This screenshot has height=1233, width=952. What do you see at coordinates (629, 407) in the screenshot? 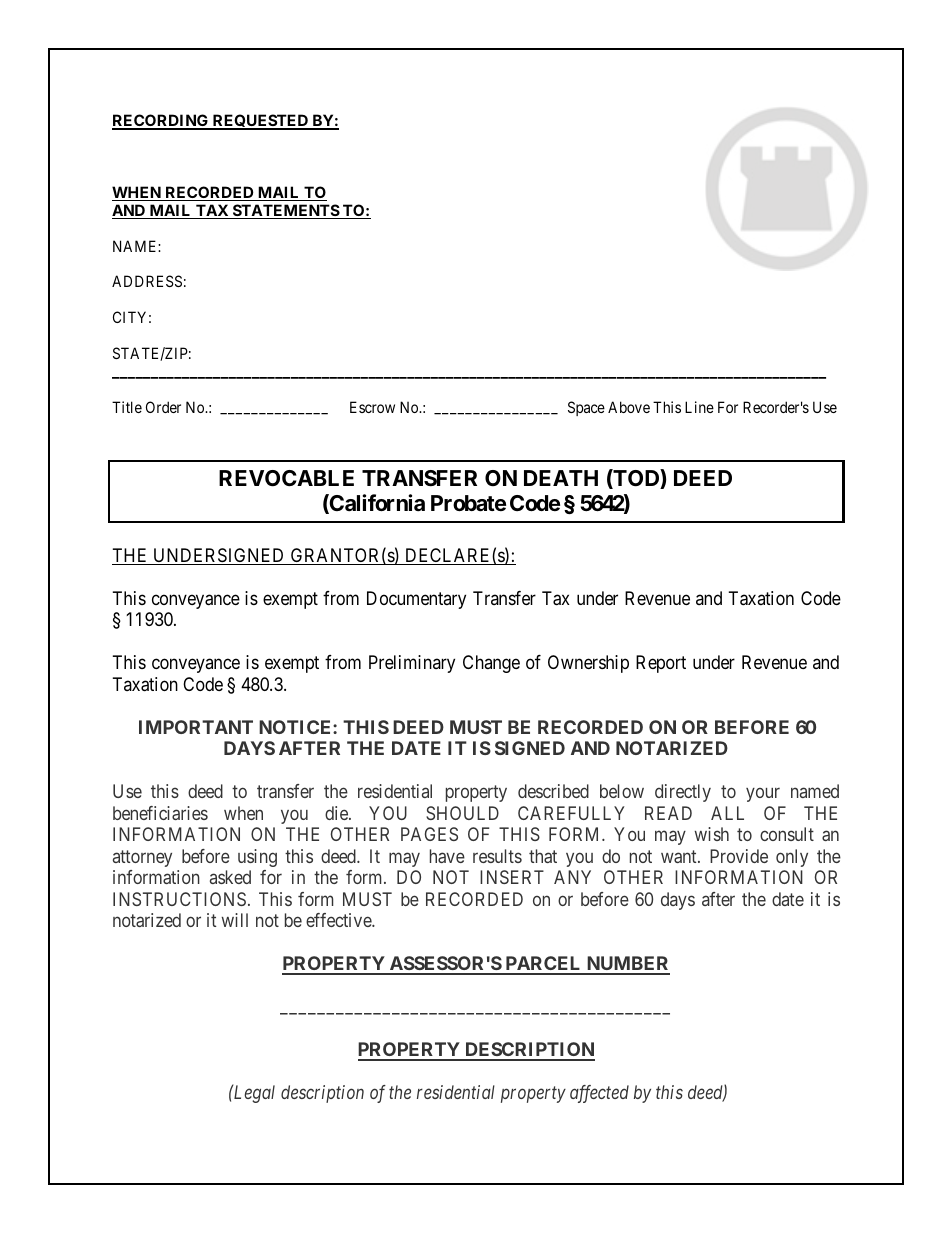
I see `Above` at bounding box center [629, 407].
